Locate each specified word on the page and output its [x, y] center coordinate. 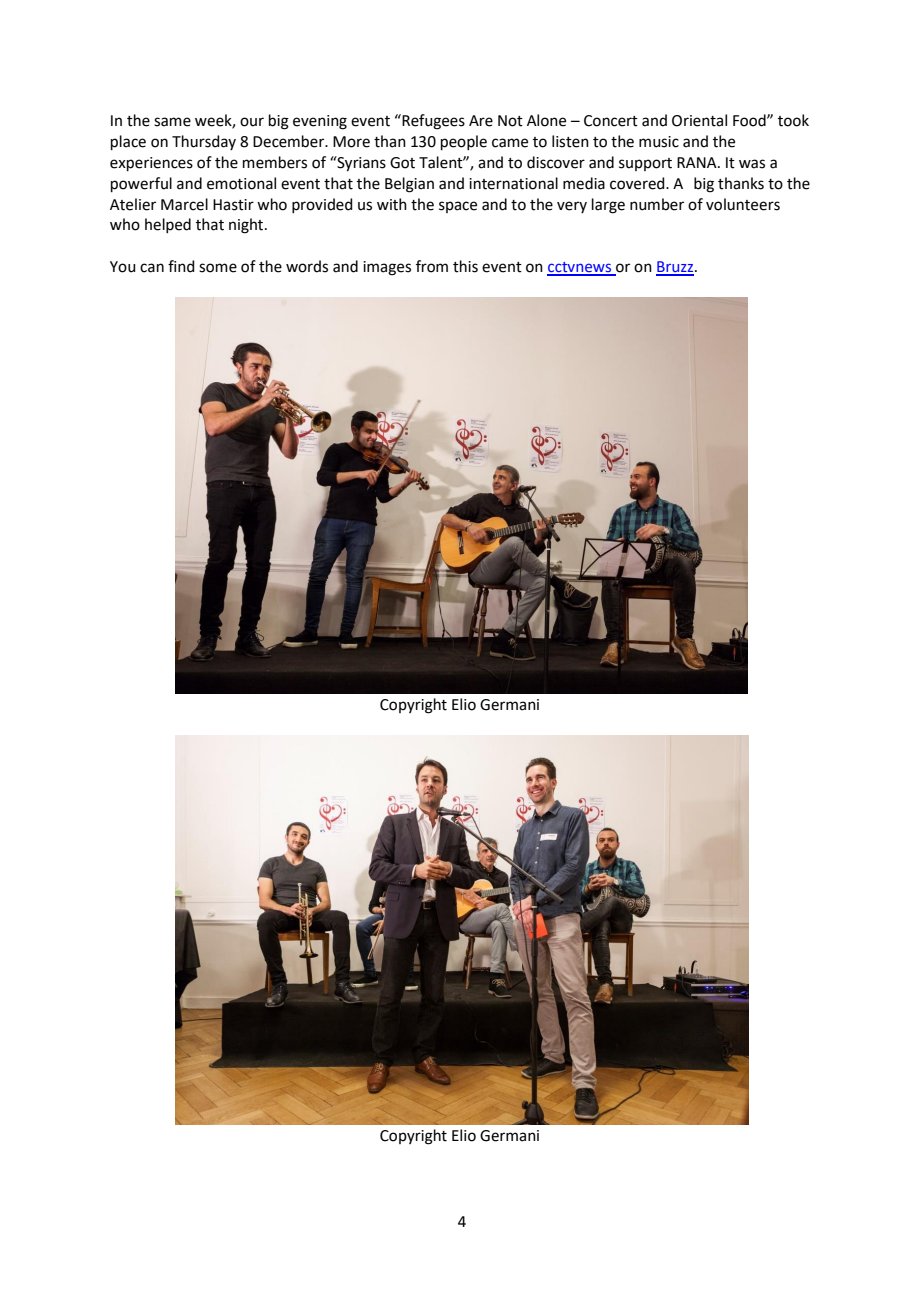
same [172, 122]
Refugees [432, 122]
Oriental [699, 120]
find [181, 266]
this [465, 266]
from [432, 266]
